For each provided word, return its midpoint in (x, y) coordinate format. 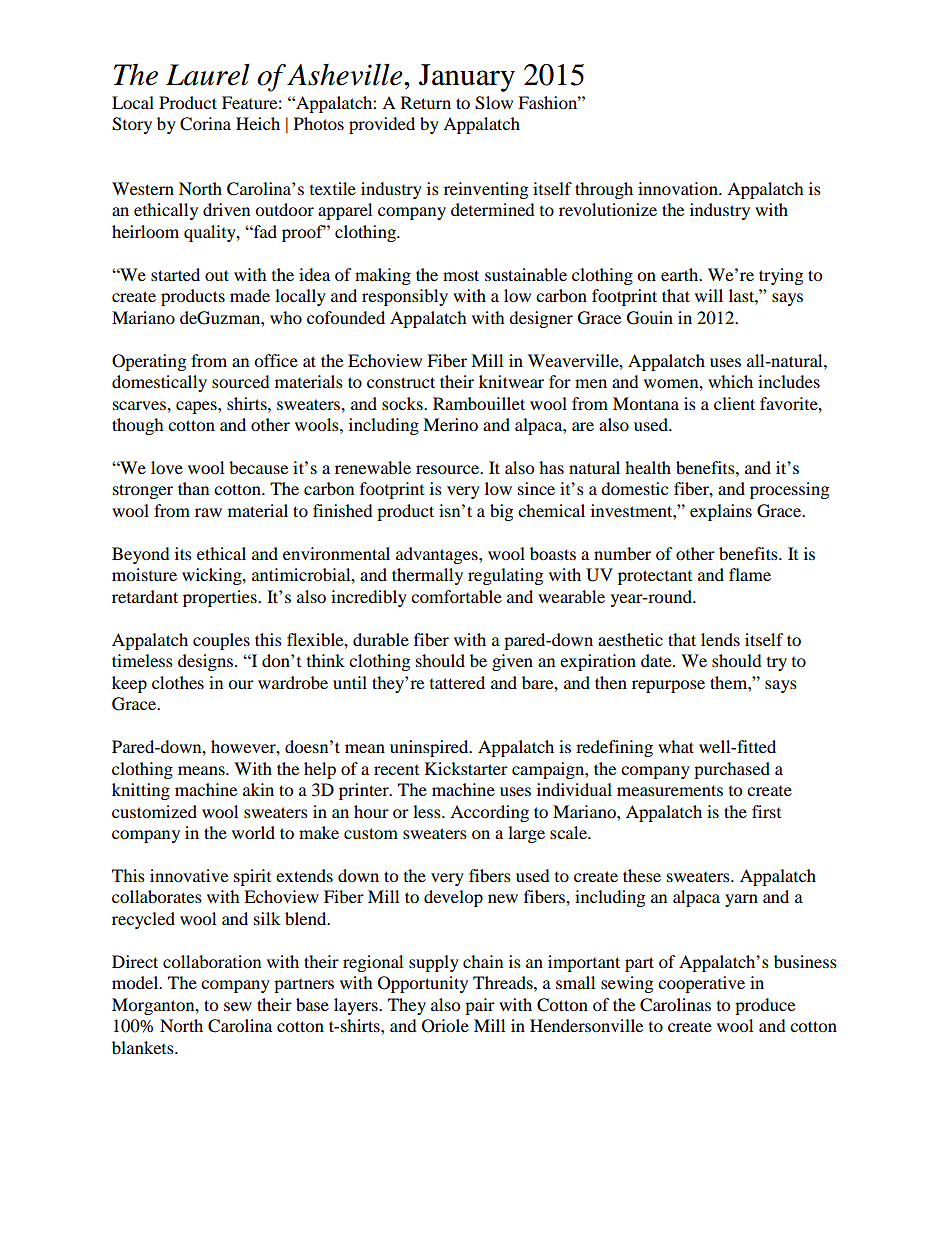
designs (205, 662)
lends (720, 639)
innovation (679, 188)
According (489, 813)
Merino (450, 424)
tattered (457, 682)
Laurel (208, 75)
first (766, 811)
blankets (144, 1047)
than (193, 488)
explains (721, 512)
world (253, 832)
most (461, 275)
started (175, 274)
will (709, 295)
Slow (494, 103)
